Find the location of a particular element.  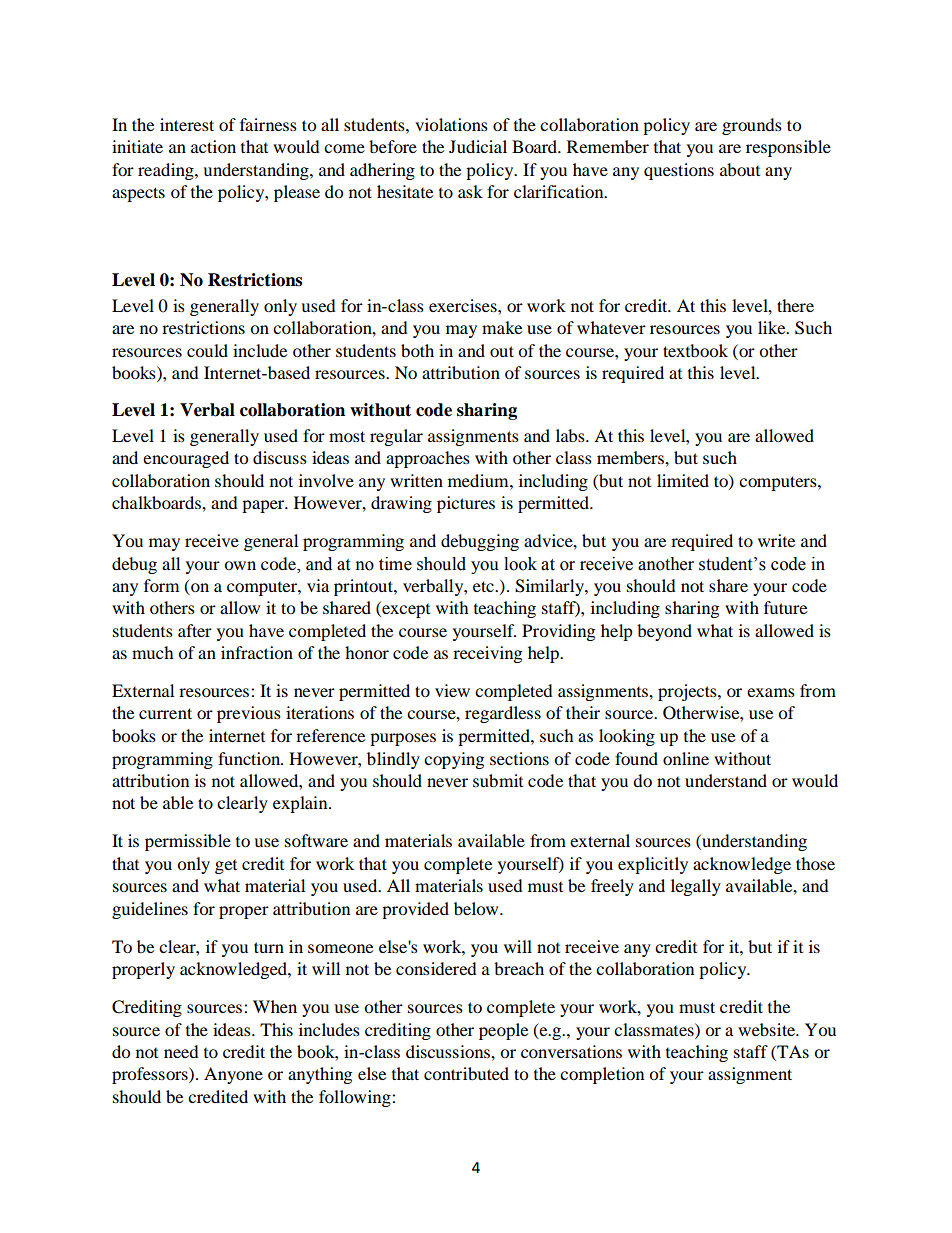

Judicial is located at coordinates (478, 146).
